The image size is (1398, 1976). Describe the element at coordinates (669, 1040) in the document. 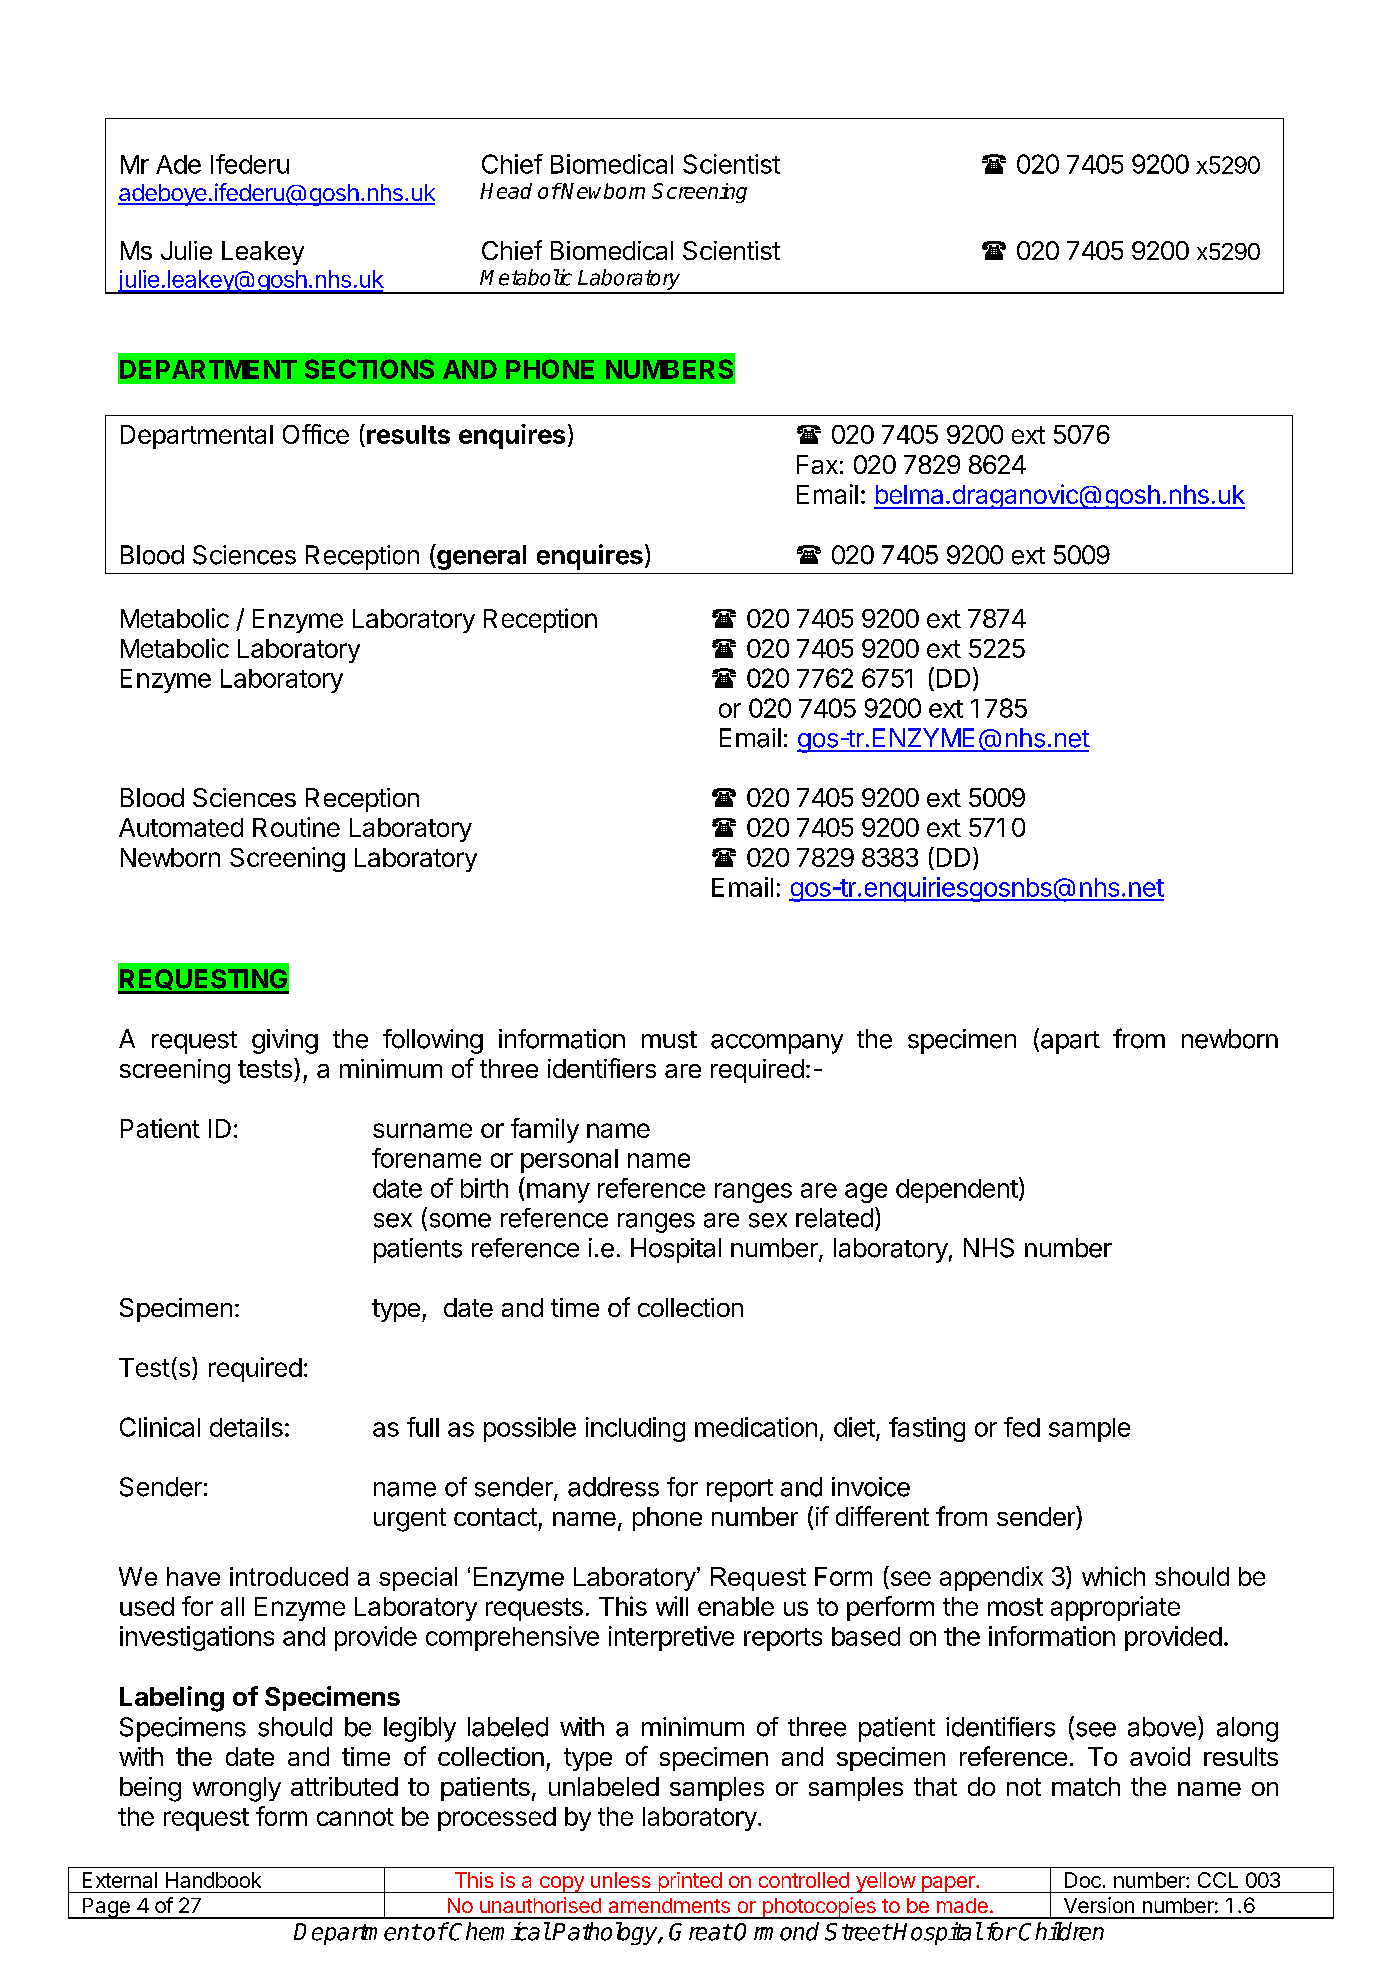

I see `must` at that location.
